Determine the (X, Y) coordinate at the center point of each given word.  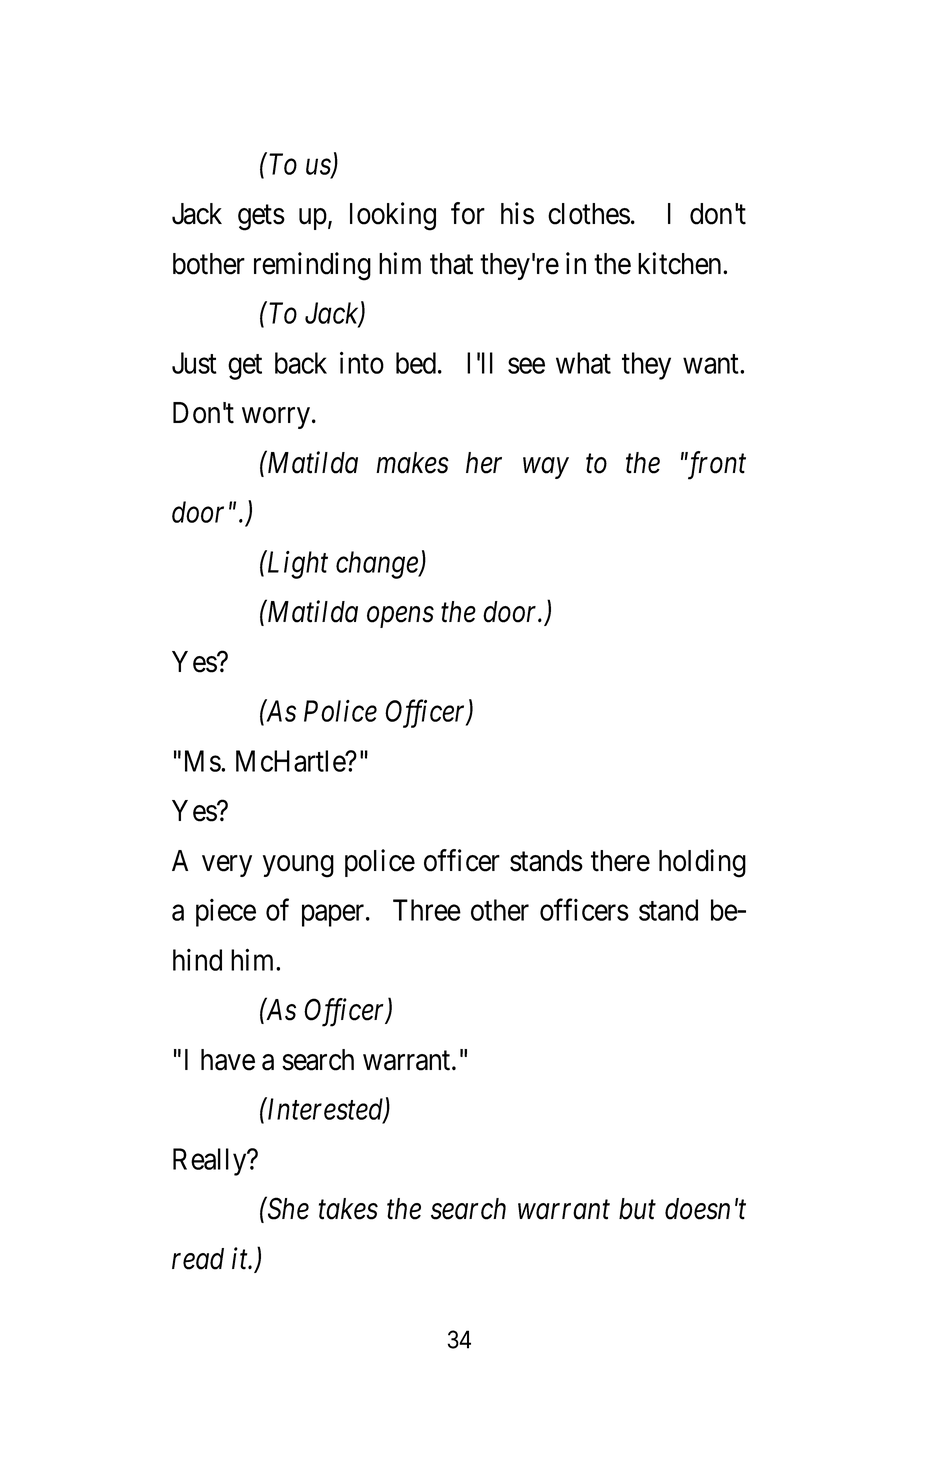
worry (276, 418)
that (451, 264)
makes (412, 463)
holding (702, 863)
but (637, 1209)
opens (400, 617)
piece (226, 913)
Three (427, 910)
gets (261, 218)
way (546, 468)
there (620, 861)
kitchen (681, 263)
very (227, 866)
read (198, 1259)
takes (348, 1209)
